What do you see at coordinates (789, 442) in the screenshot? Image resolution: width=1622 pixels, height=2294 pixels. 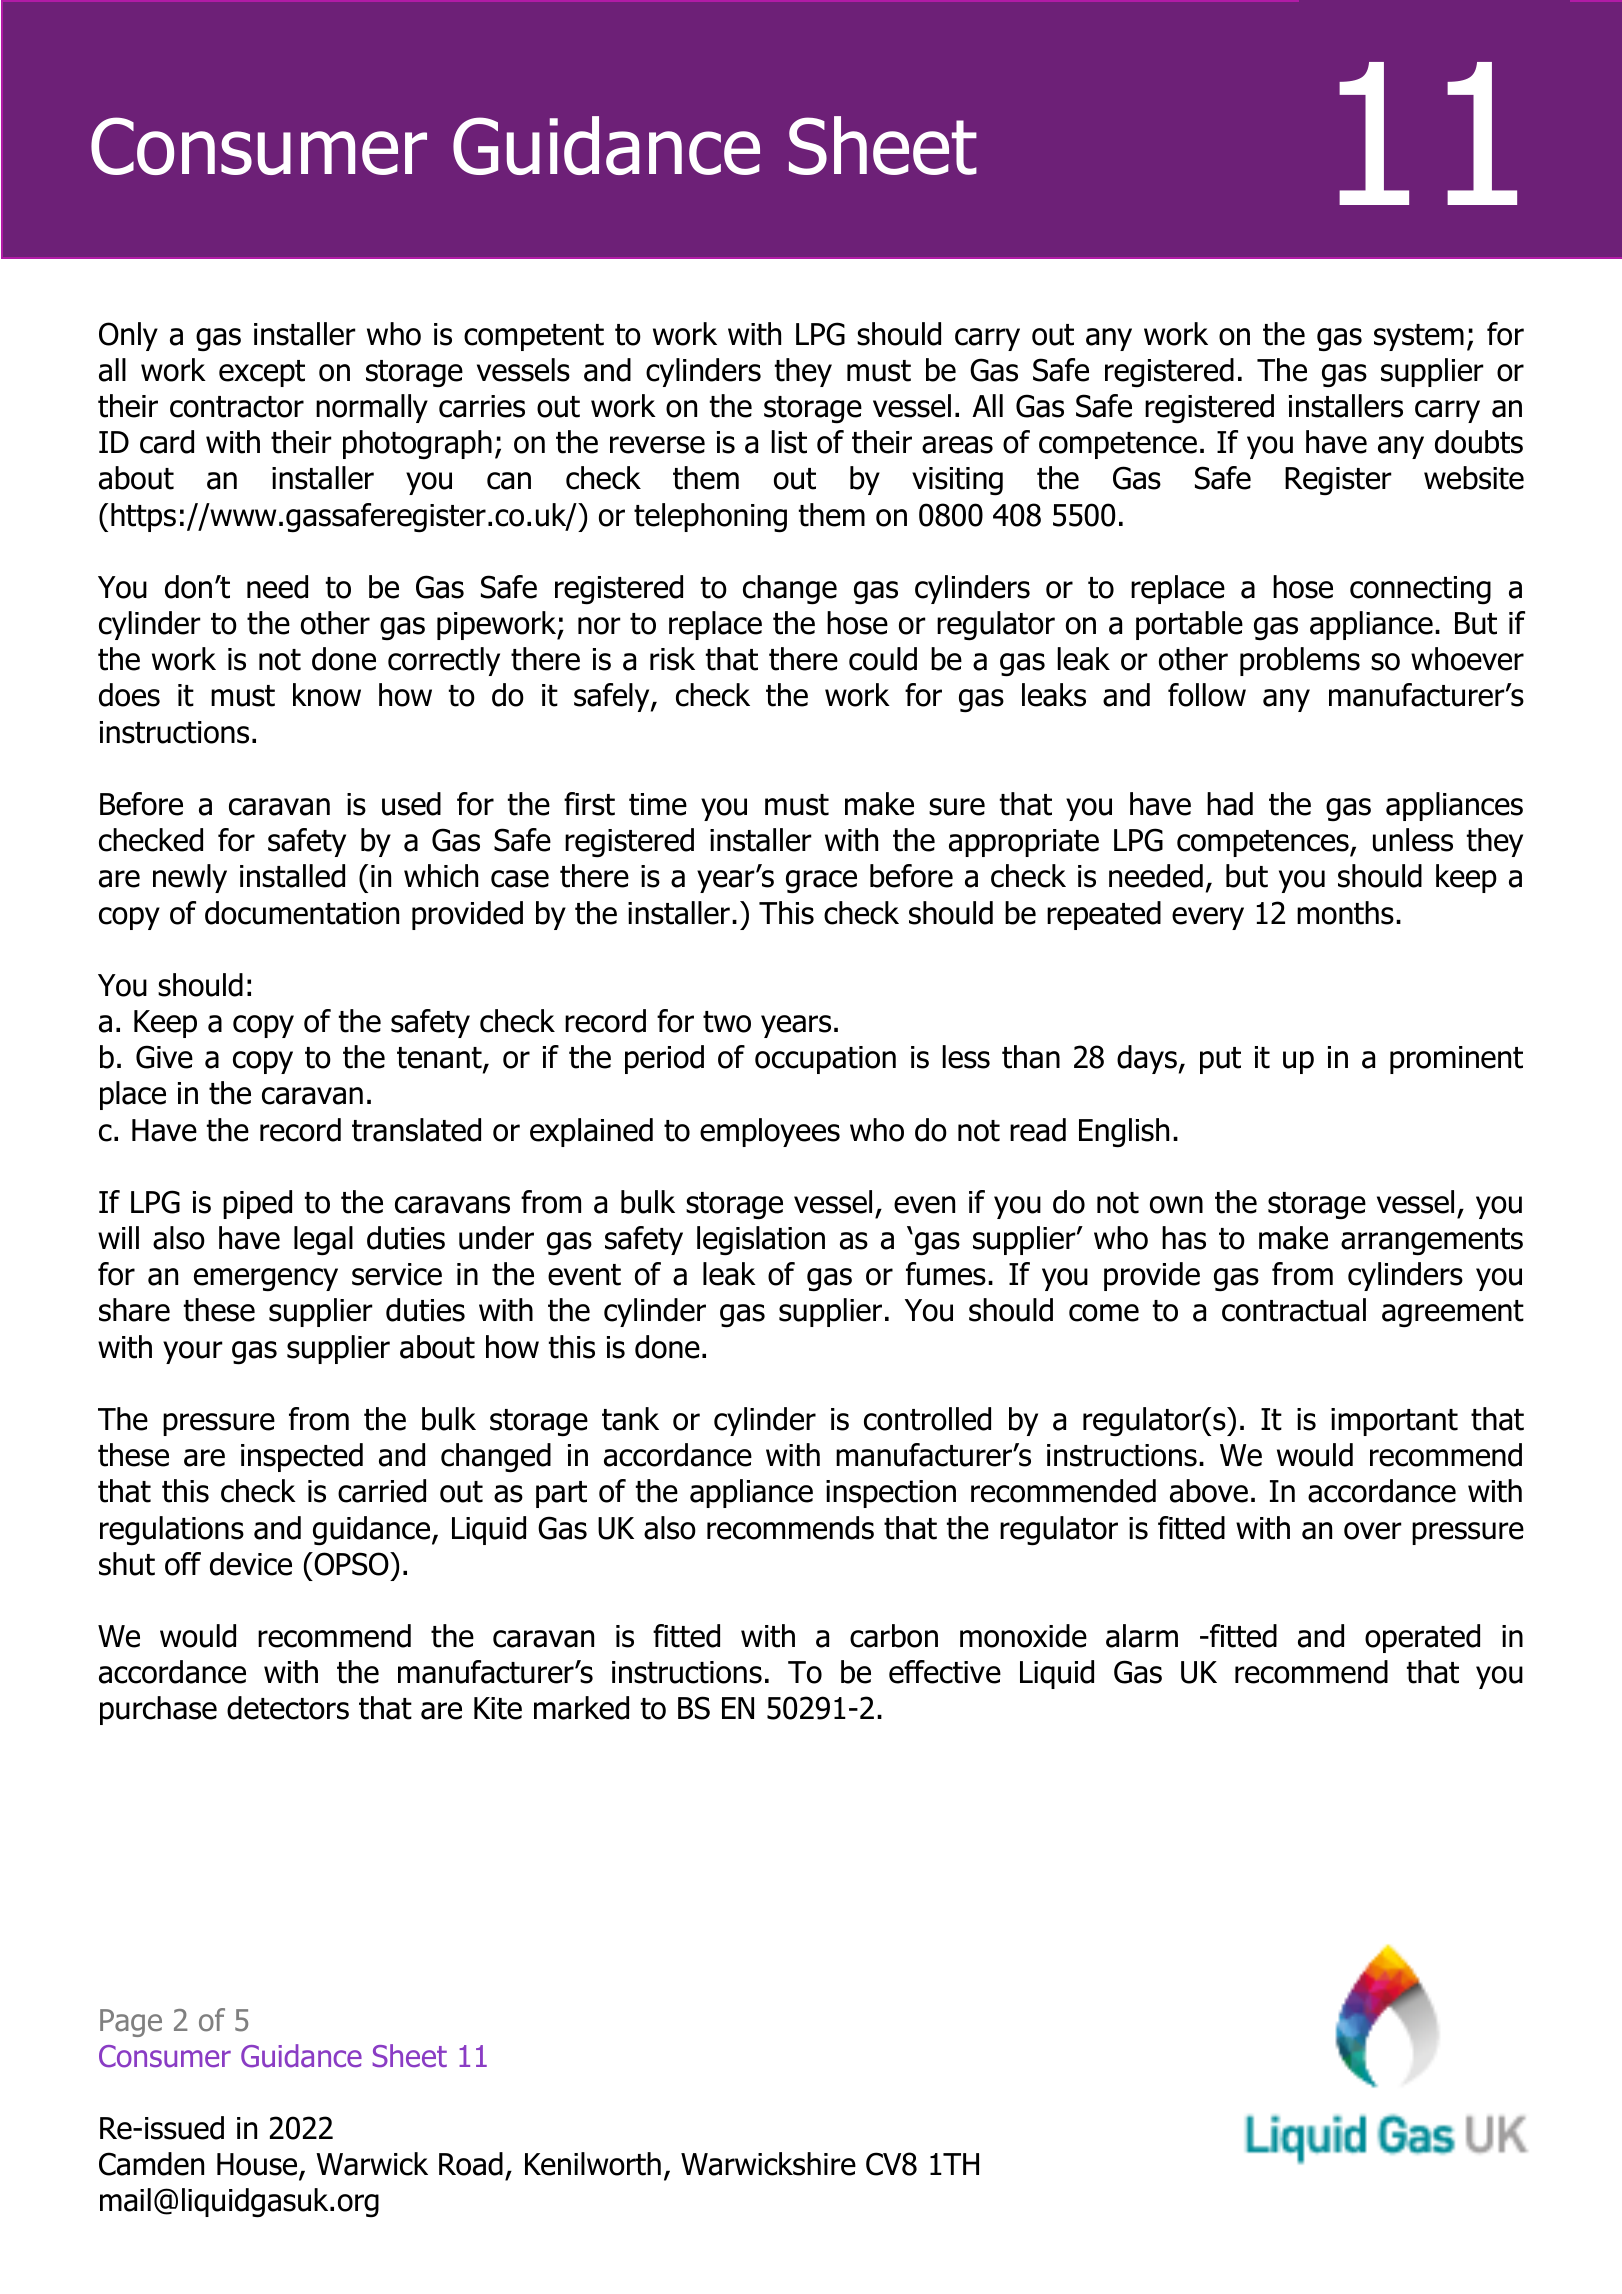 I see `list` at bounding box center [789, 442].
